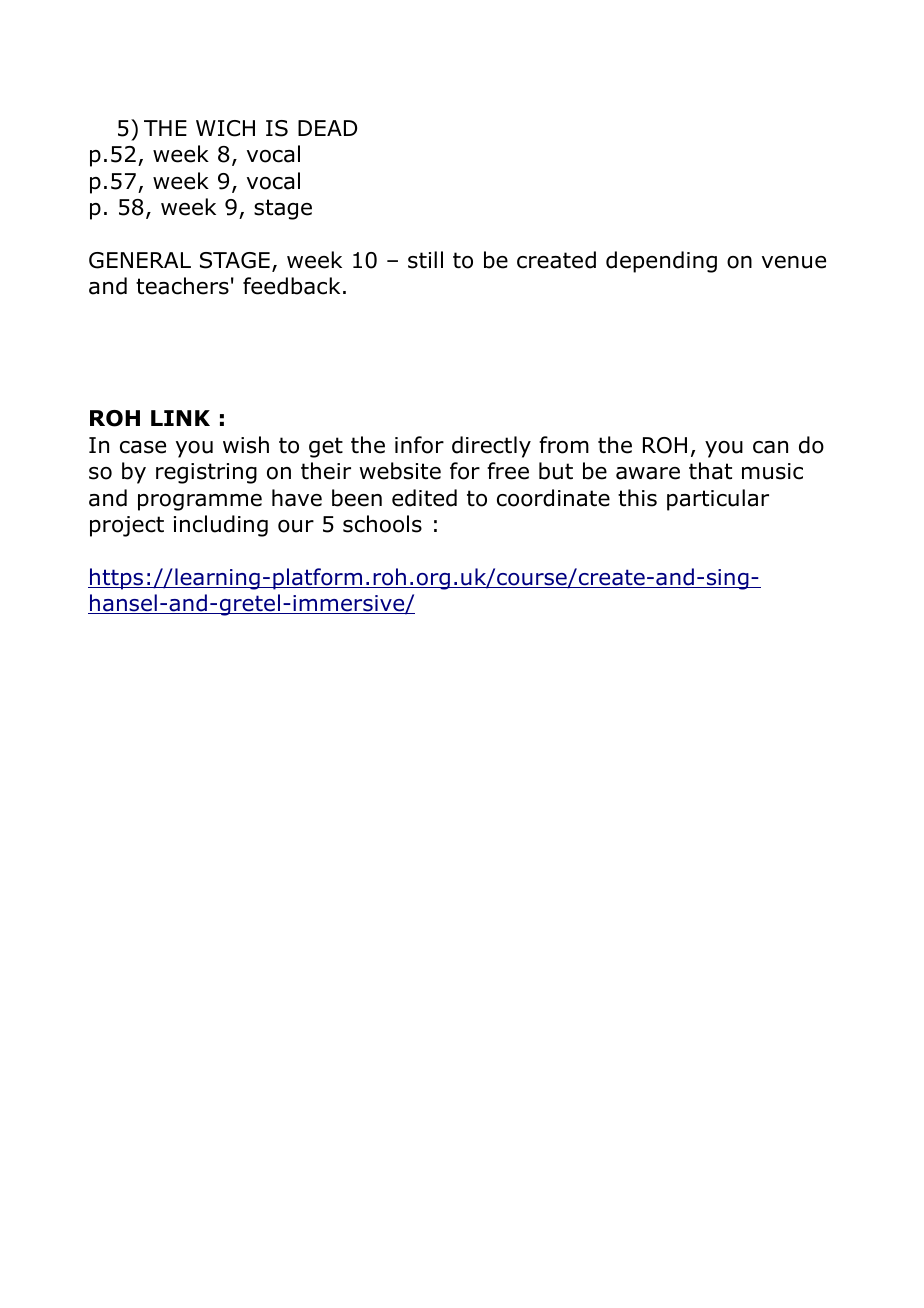 The height and width of the screenshot is (1308, 924). Describe the element at coordinates (225, 128) in the screenshot. I see `WICH` at that location.
